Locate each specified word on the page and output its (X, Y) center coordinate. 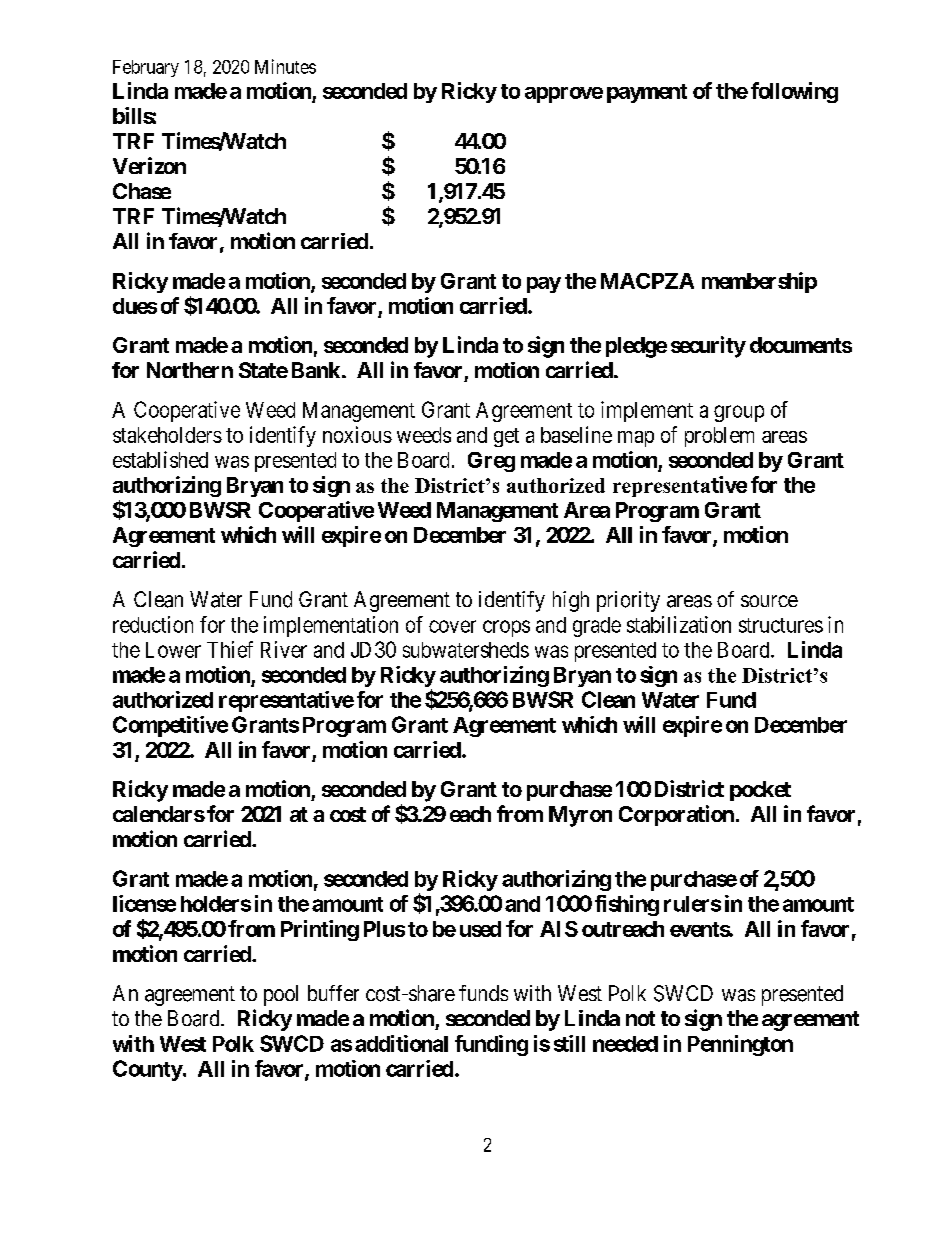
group (739, 413)
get (506, 437)
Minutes (285, 66)
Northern (190, 370)
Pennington (740, 1045)
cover (452, 626)
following (794, 92)
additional (401, 1043)
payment (647, 93)
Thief (230, 649)
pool (281, 995)
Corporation (676, 815)
